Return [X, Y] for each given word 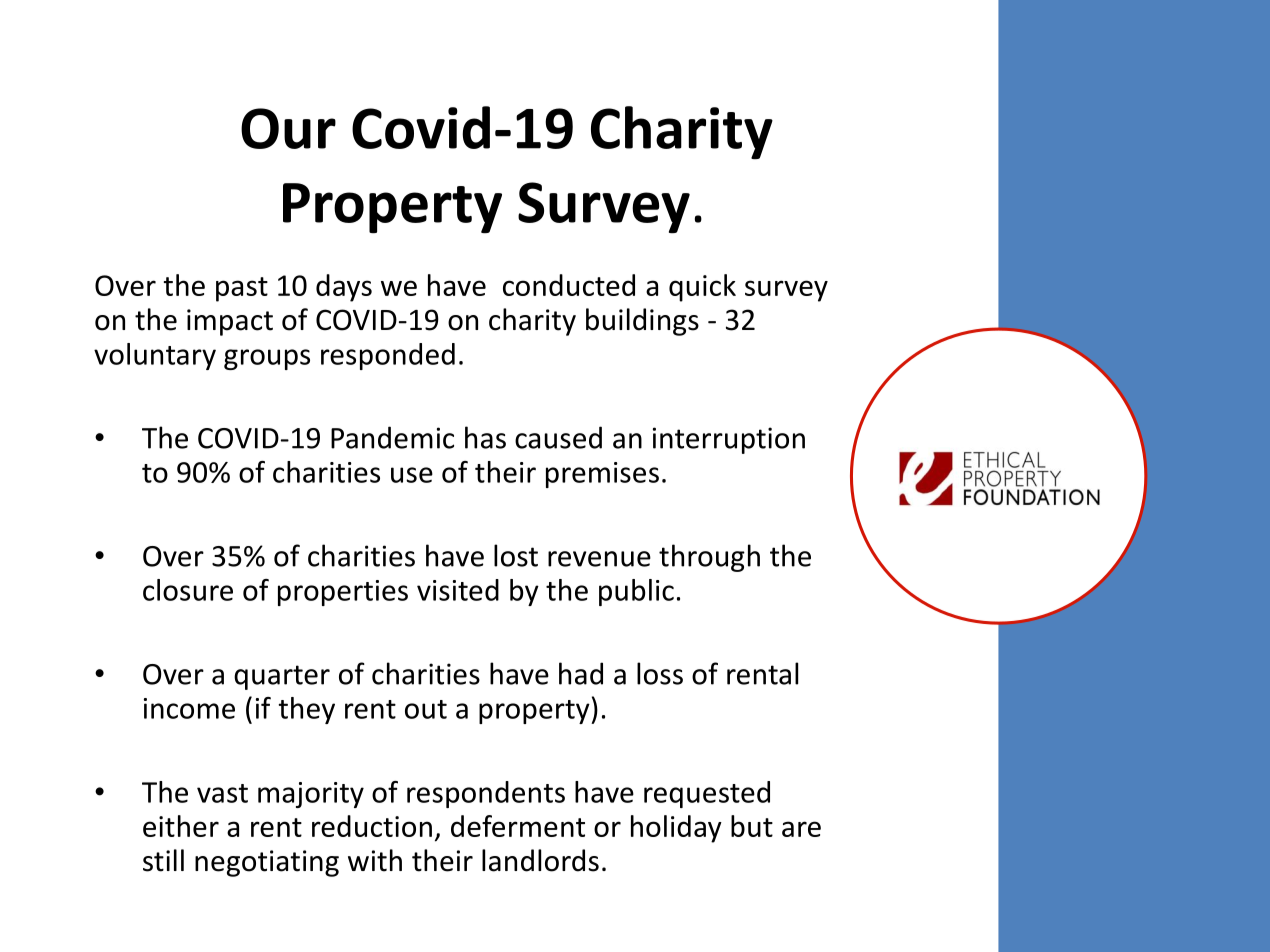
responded [388, 356]
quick [702, 288]
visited [458, 590]
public [636, 592]
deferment [518, 826]
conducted [569, 285]
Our [288, 128]
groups [267, 359]
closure [188, 590]
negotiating [267, 863]
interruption [729, 440]
